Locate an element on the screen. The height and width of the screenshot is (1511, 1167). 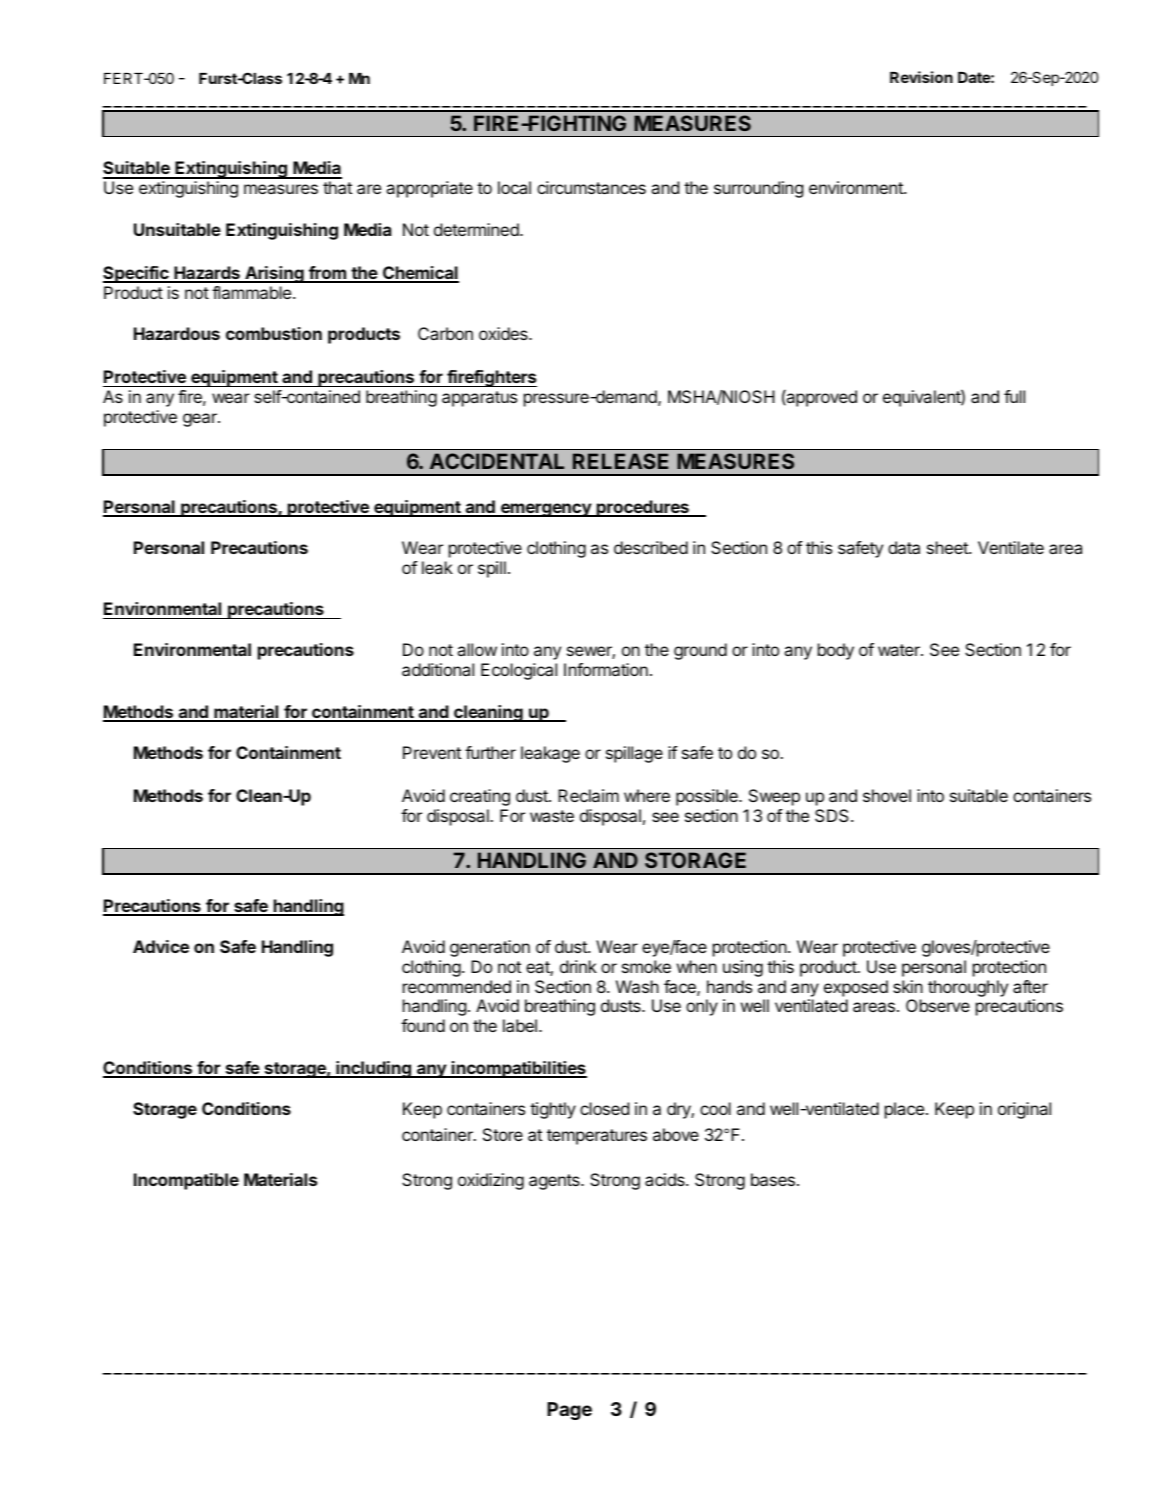
skin is located at coordinates (908, 986).
